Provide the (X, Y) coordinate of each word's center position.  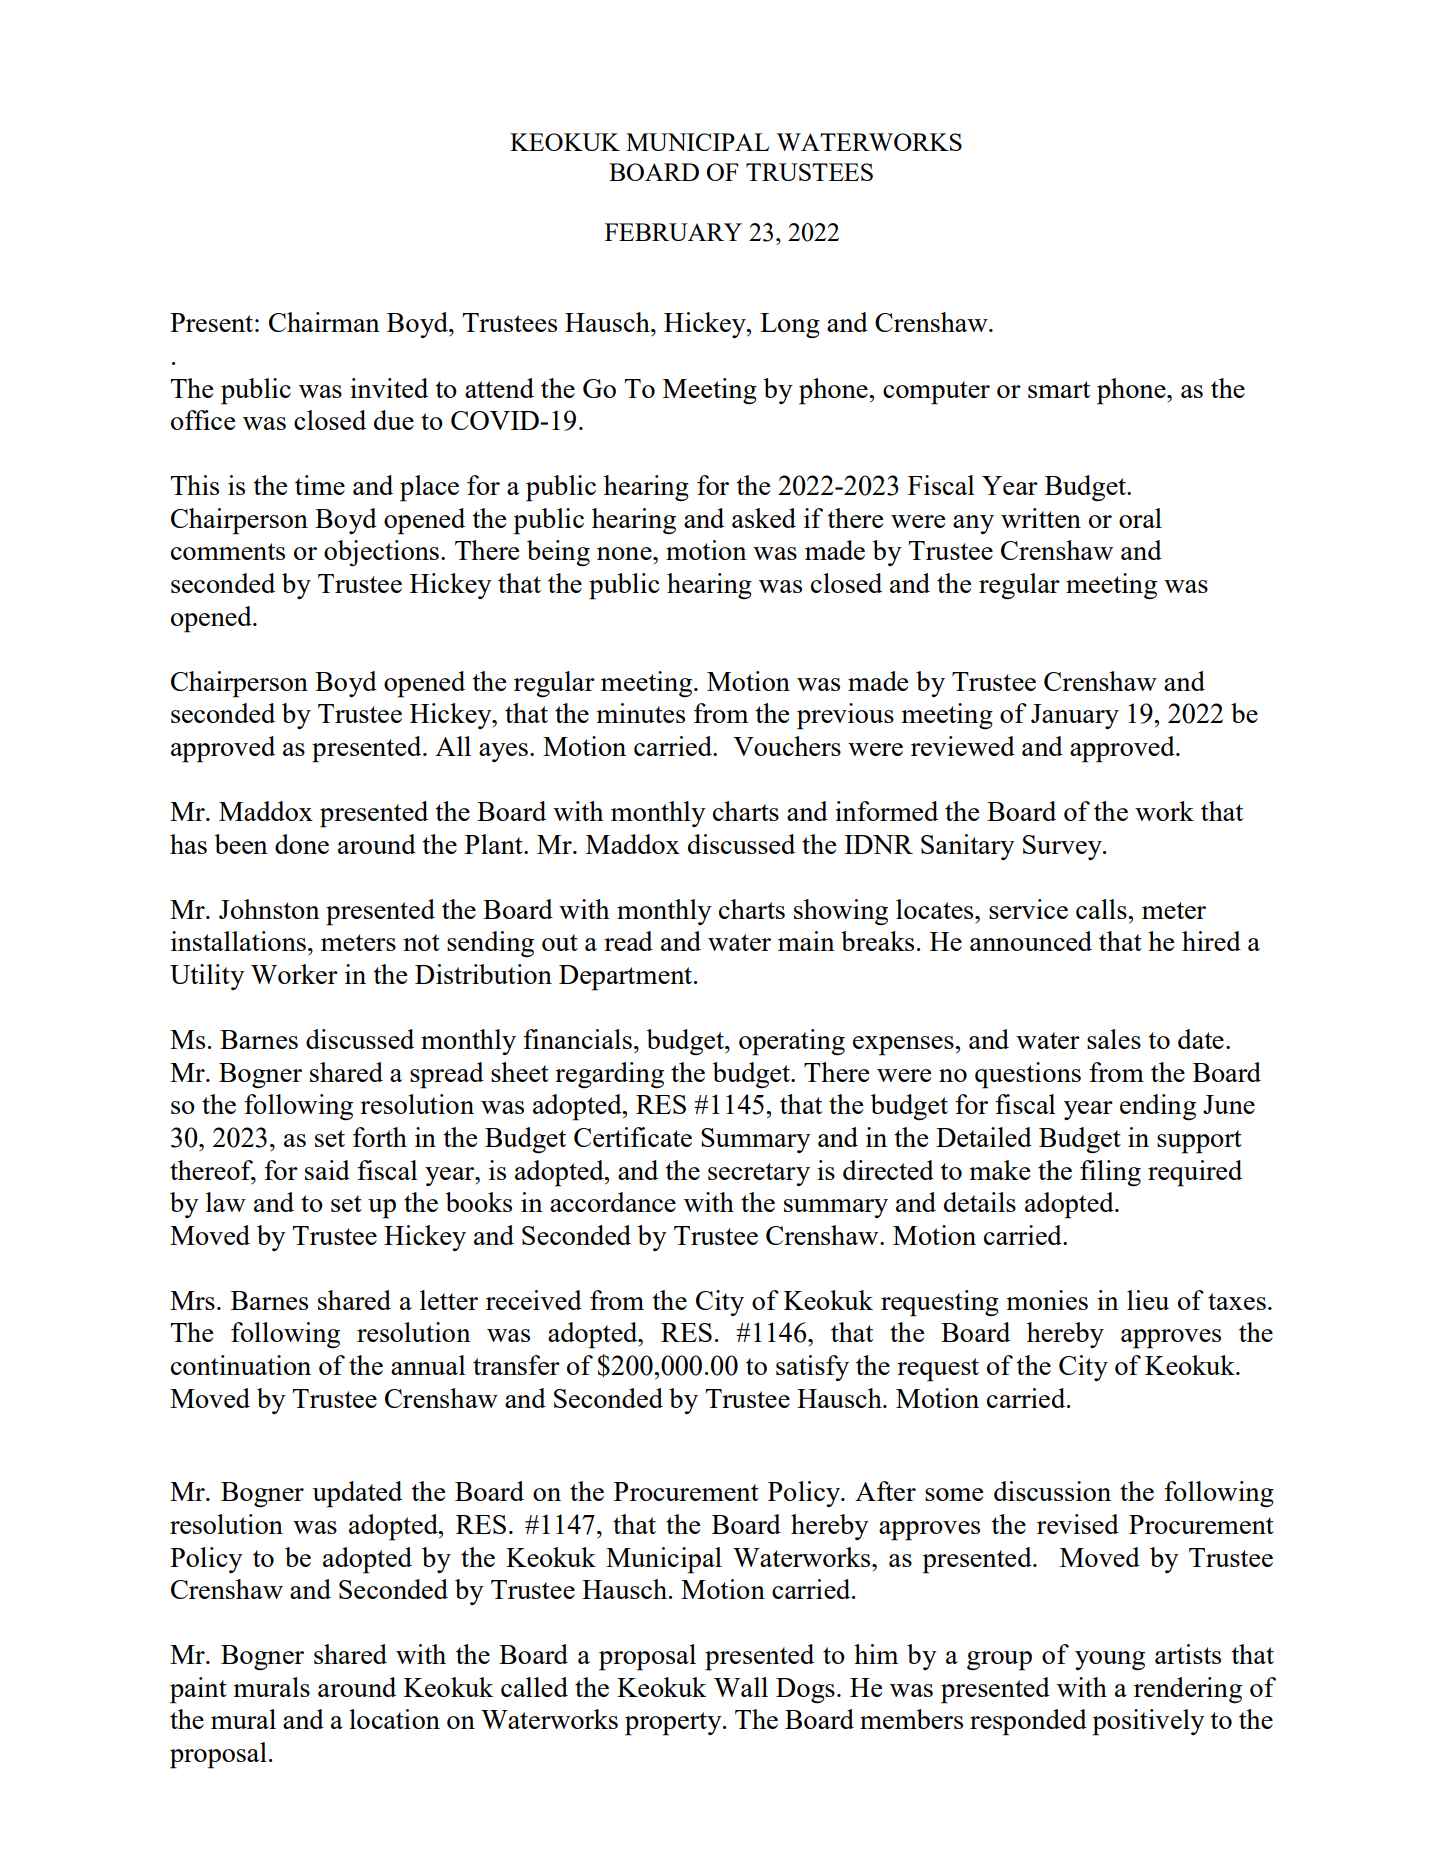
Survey (1063, 847)
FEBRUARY (673, 232)
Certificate (633, 1137)
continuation (241, 1365)
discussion (1052, 1491)
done (302, 844)
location (394, 1719)
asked (764, 518)
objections (381, 553)
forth (380, 1137)
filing (1110, 1173)
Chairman (324, 322)
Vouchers (787, 746)
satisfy (812, 1368)
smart (1059, 389)
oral (1140, 518)
